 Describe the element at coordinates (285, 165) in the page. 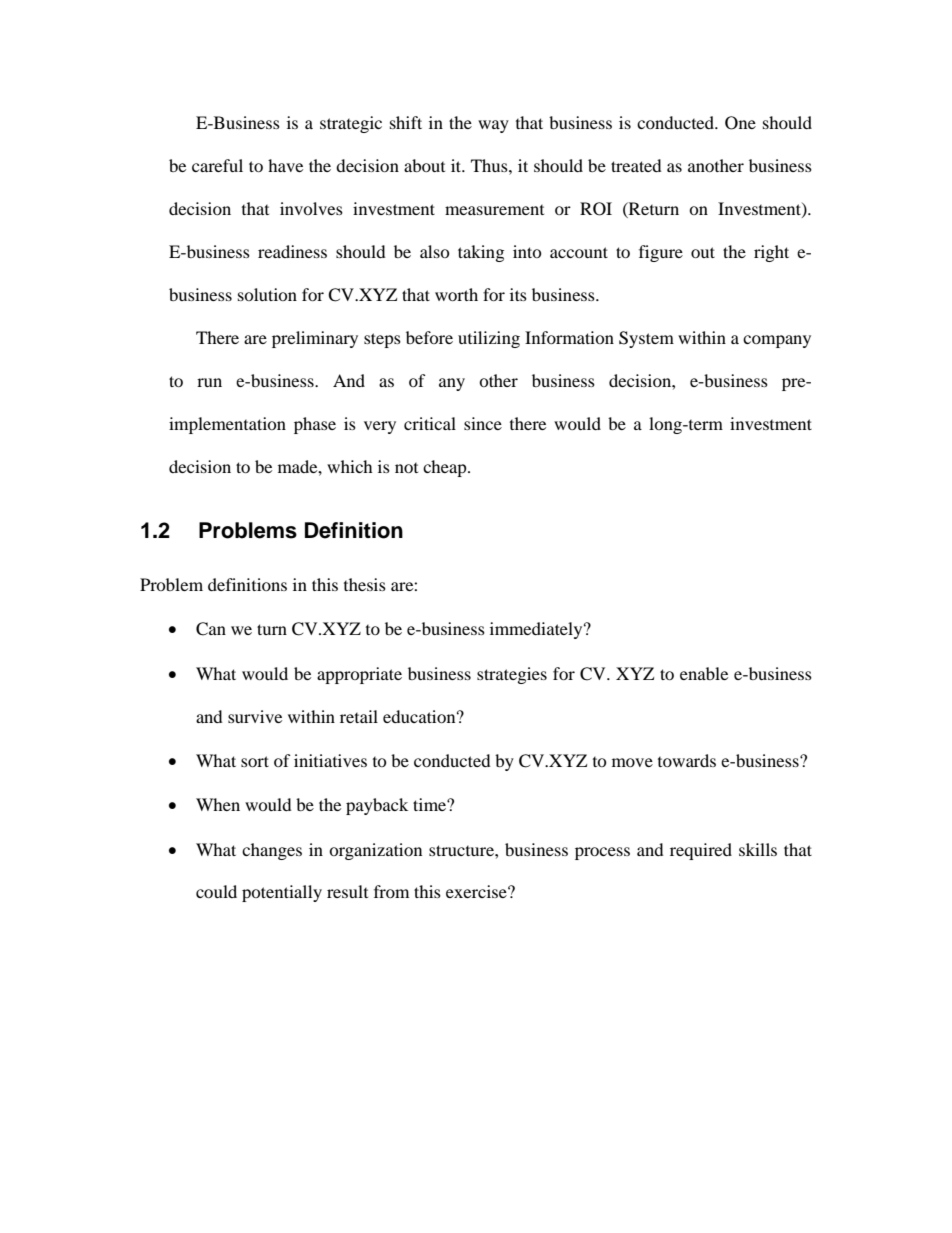

I see `have` at that location.
